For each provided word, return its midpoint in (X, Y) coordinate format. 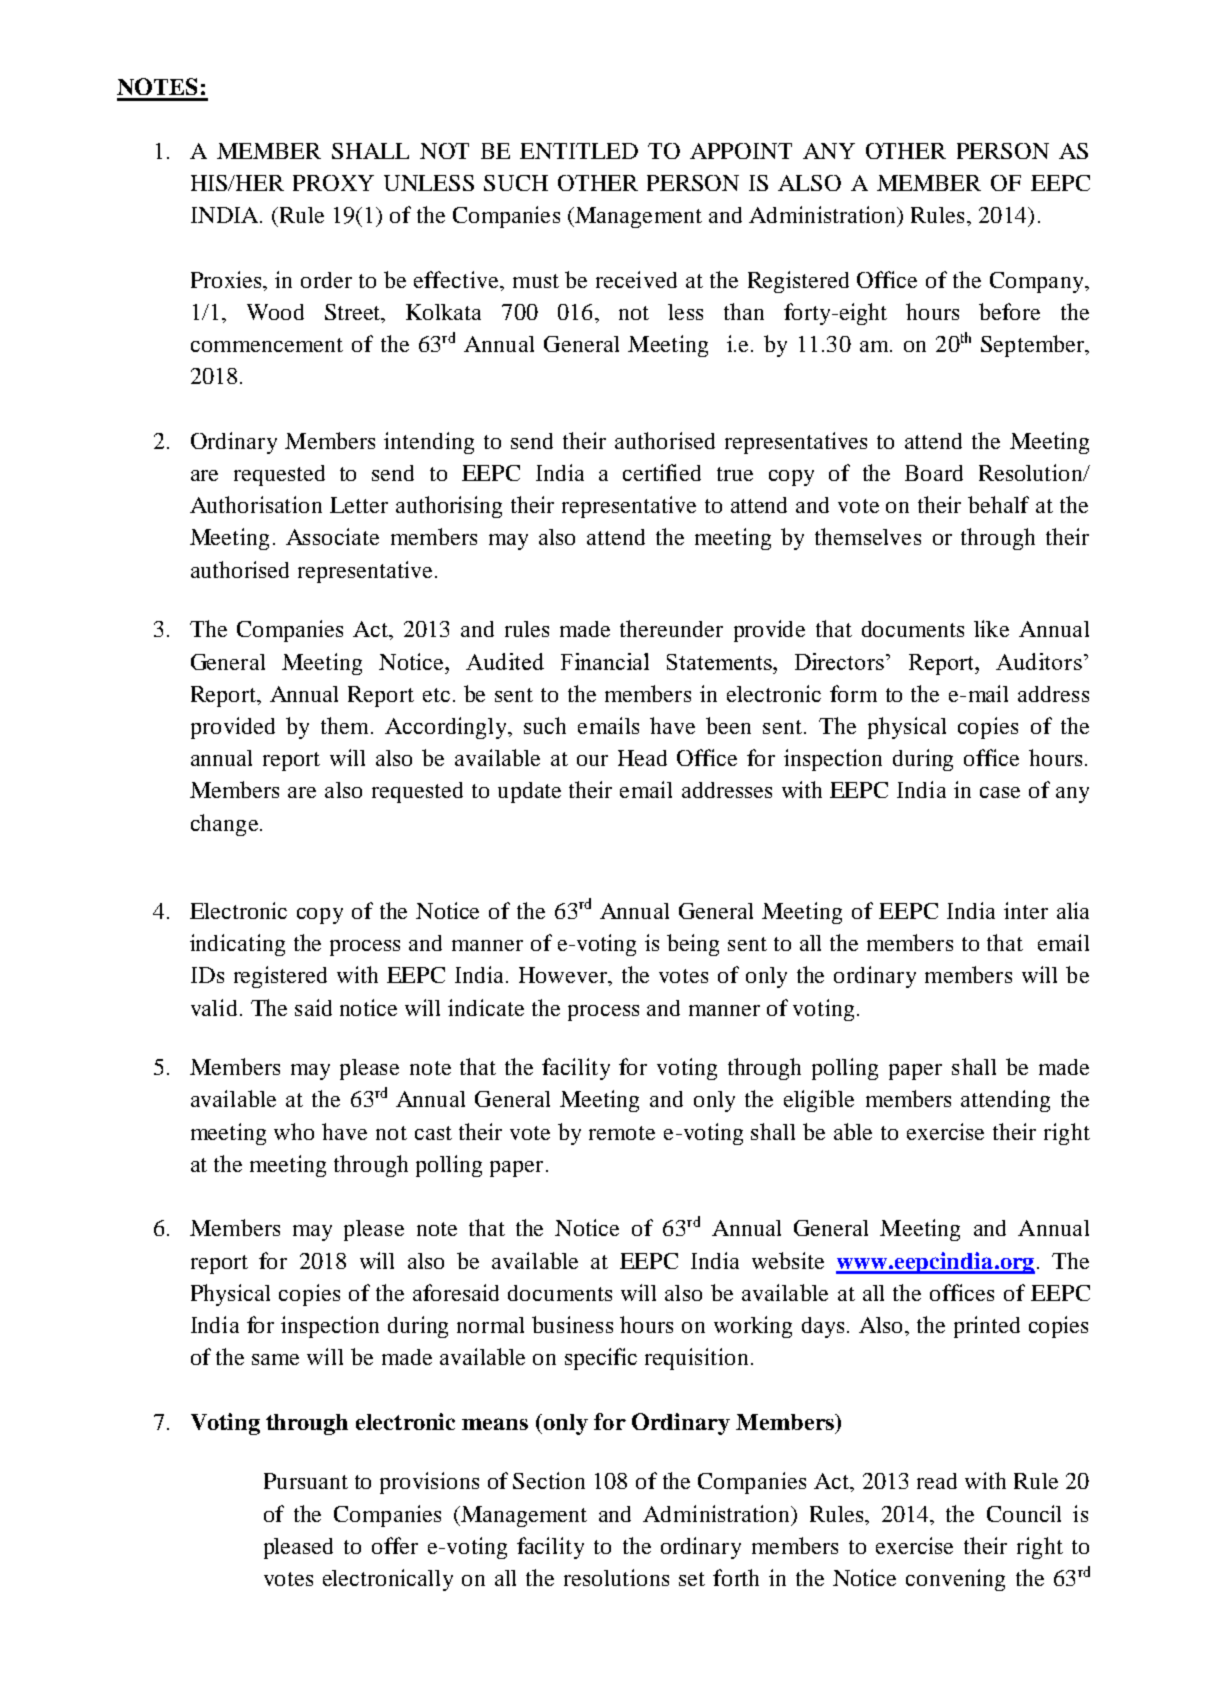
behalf (998, 504)
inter (1026, 910)
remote (622, 1133)
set (692, 1579)
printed (987, 1327)
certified (662, 472)
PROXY (333, 183)
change (224, 825)
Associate (332, 536)
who (294, 1131)
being (693, 945)
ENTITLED (579, 151)
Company (1038, 282)
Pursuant (306, 1481)
